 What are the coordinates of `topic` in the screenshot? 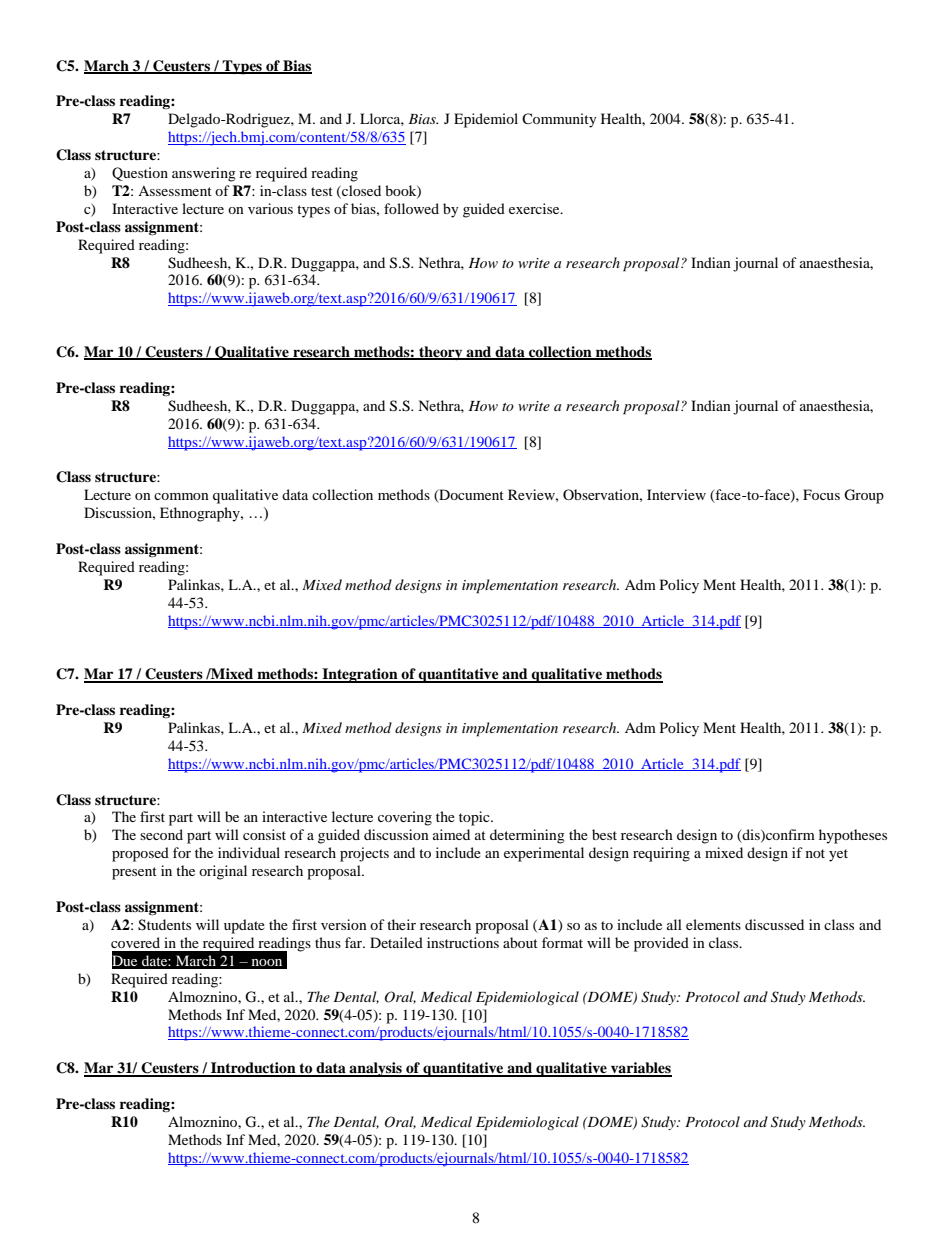 It's located at (475, 818).
